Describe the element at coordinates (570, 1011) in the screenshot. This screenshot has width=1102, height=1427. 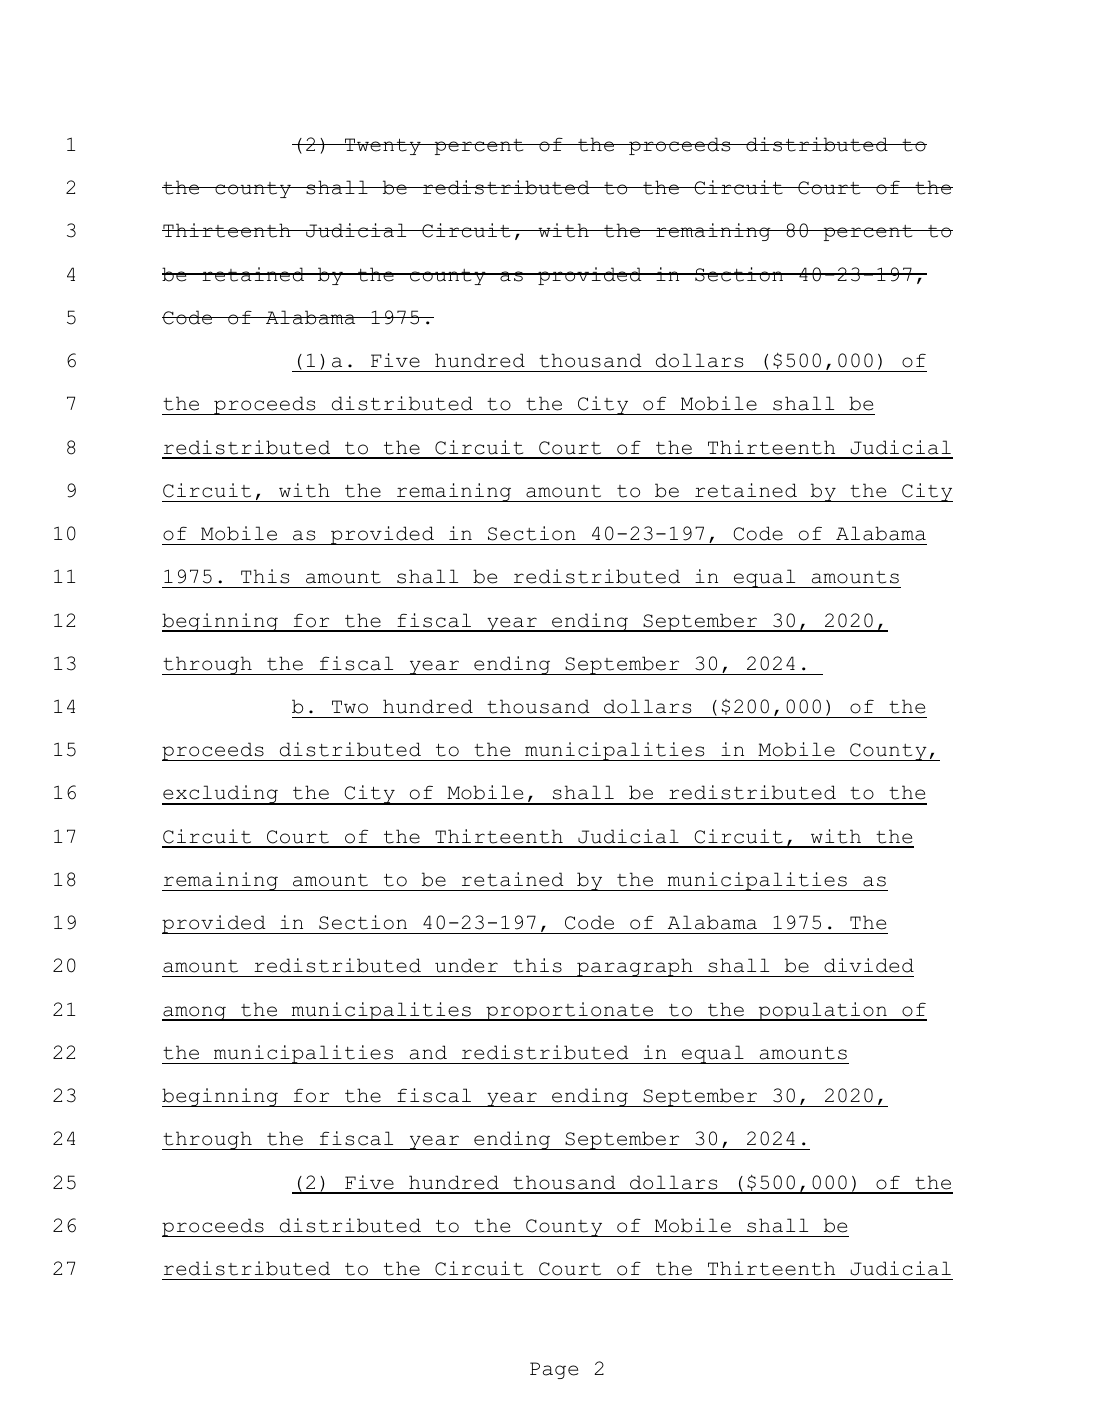
I see `proportionate` at that location.
